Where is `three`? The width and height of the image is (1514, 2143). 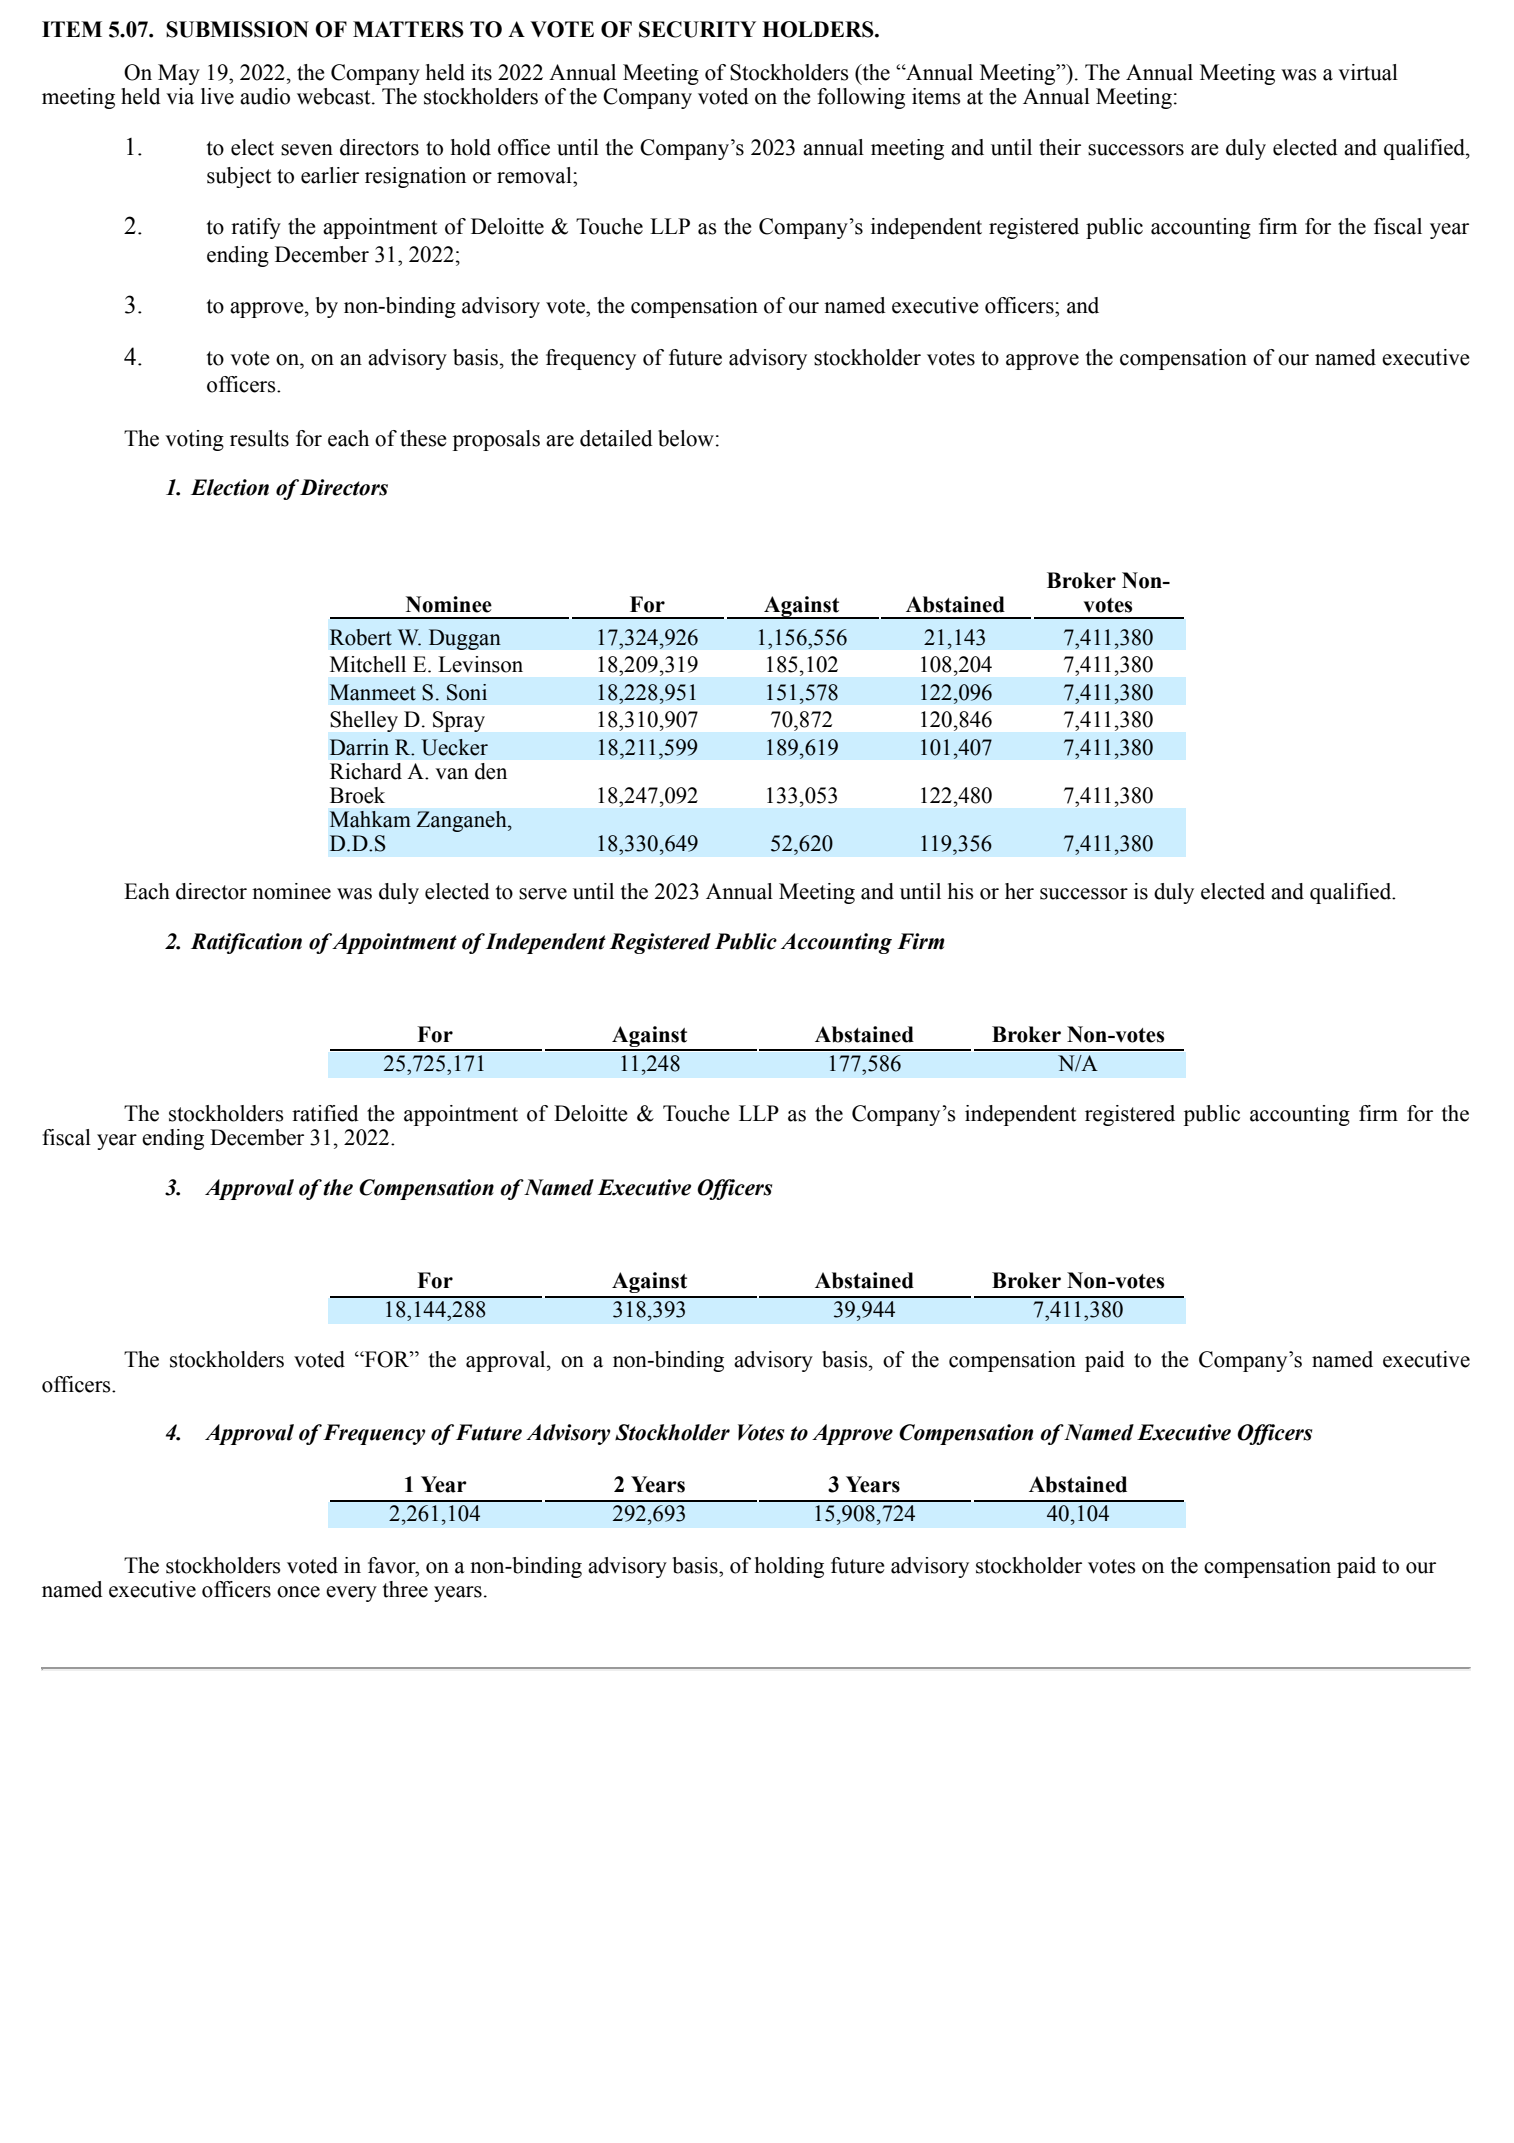 three is located at coordinates (405, 1589).
